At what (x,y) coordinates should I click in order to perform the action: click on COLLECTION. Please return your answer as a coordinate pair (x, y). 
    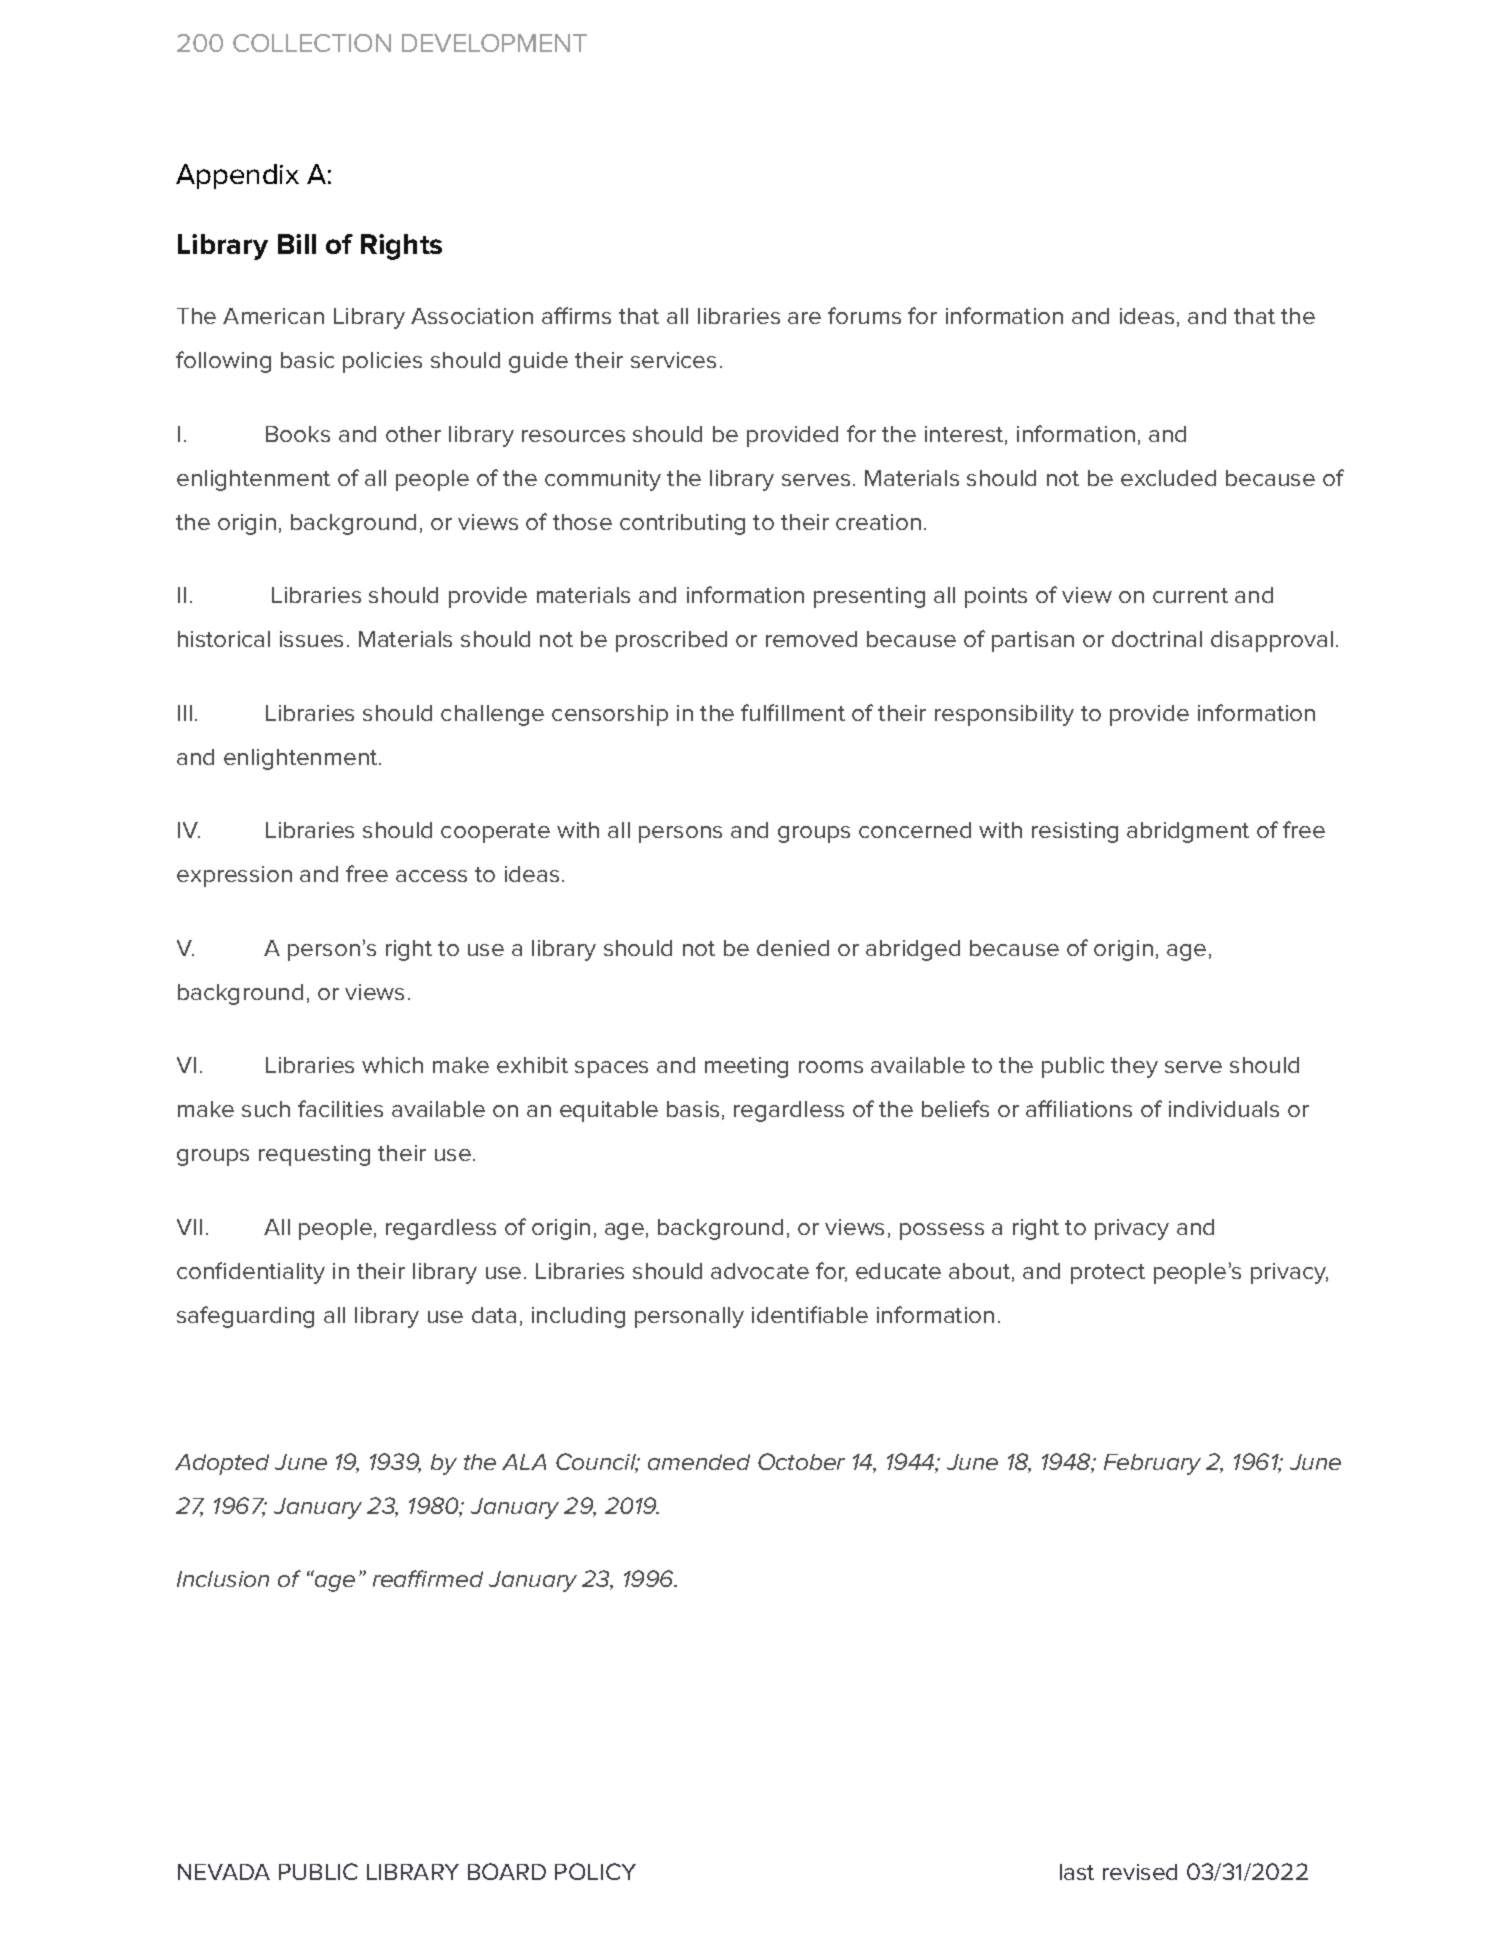
    Looking at the image, I should click on (312, 43).
